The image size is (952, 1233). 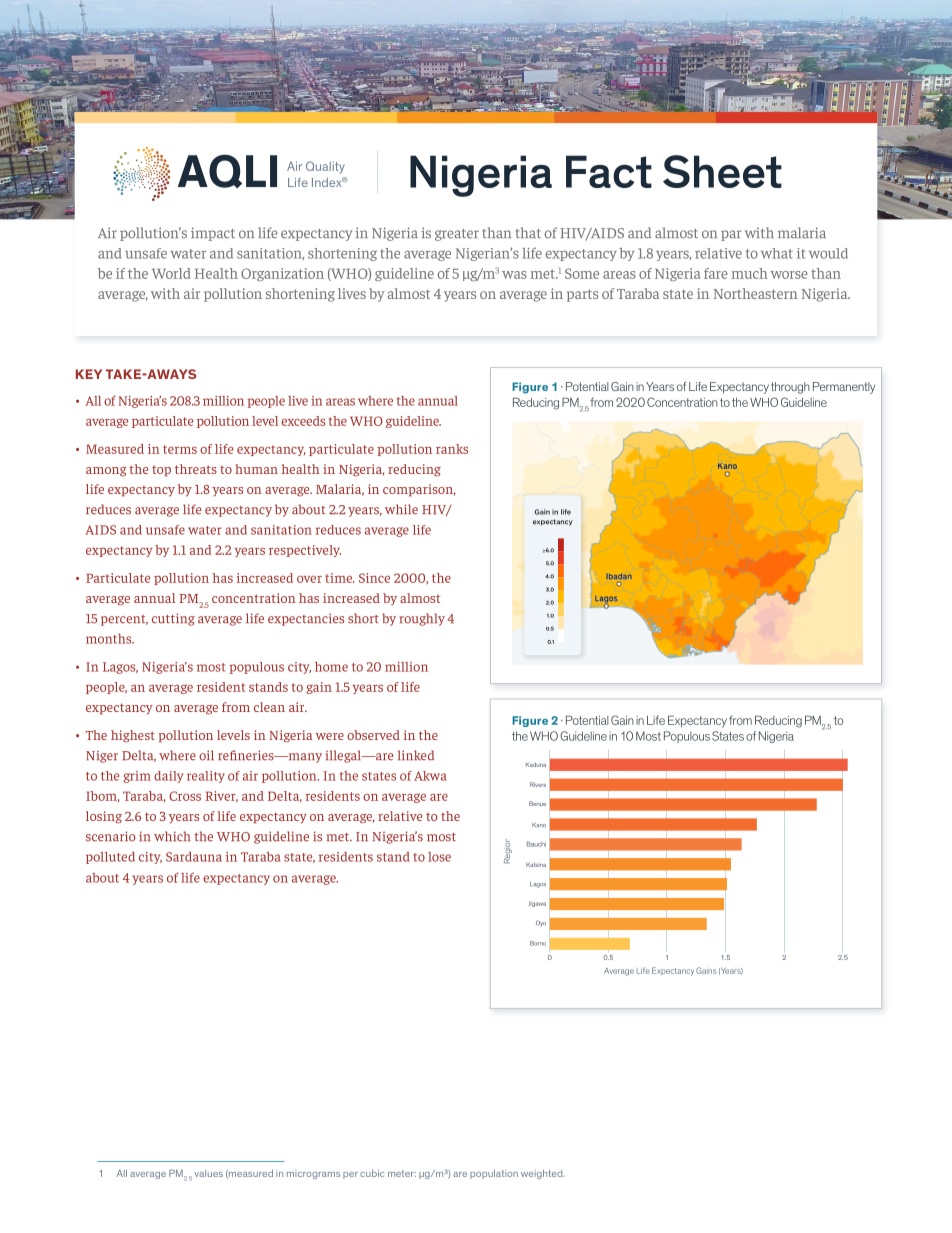 What do you see at coordinates (110, 858) in the image?
I see `polluted` at bounding box center [110, 858].
